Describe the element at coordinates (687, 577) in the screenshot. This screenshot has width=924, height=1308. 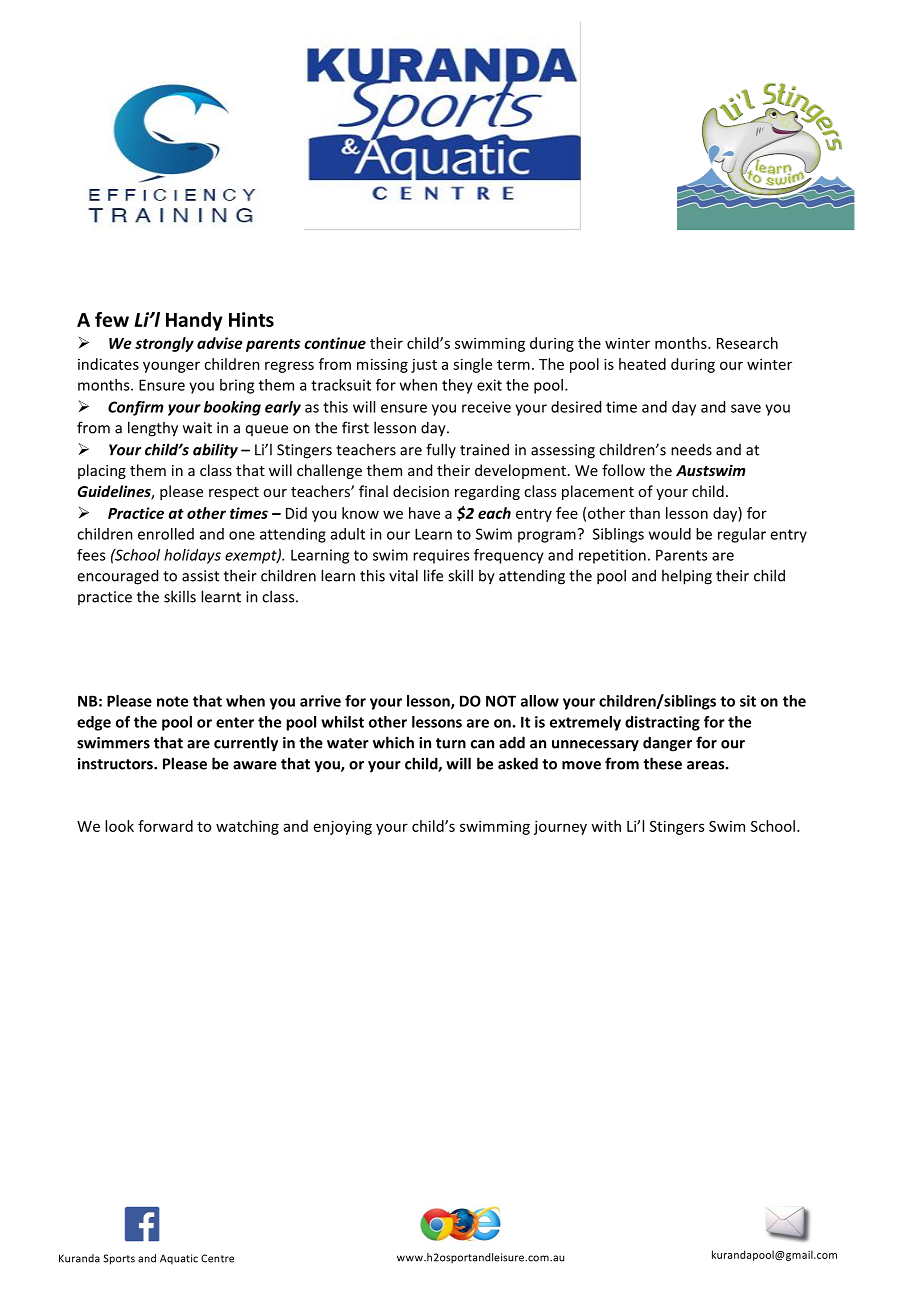
I see `helping` at that location.
